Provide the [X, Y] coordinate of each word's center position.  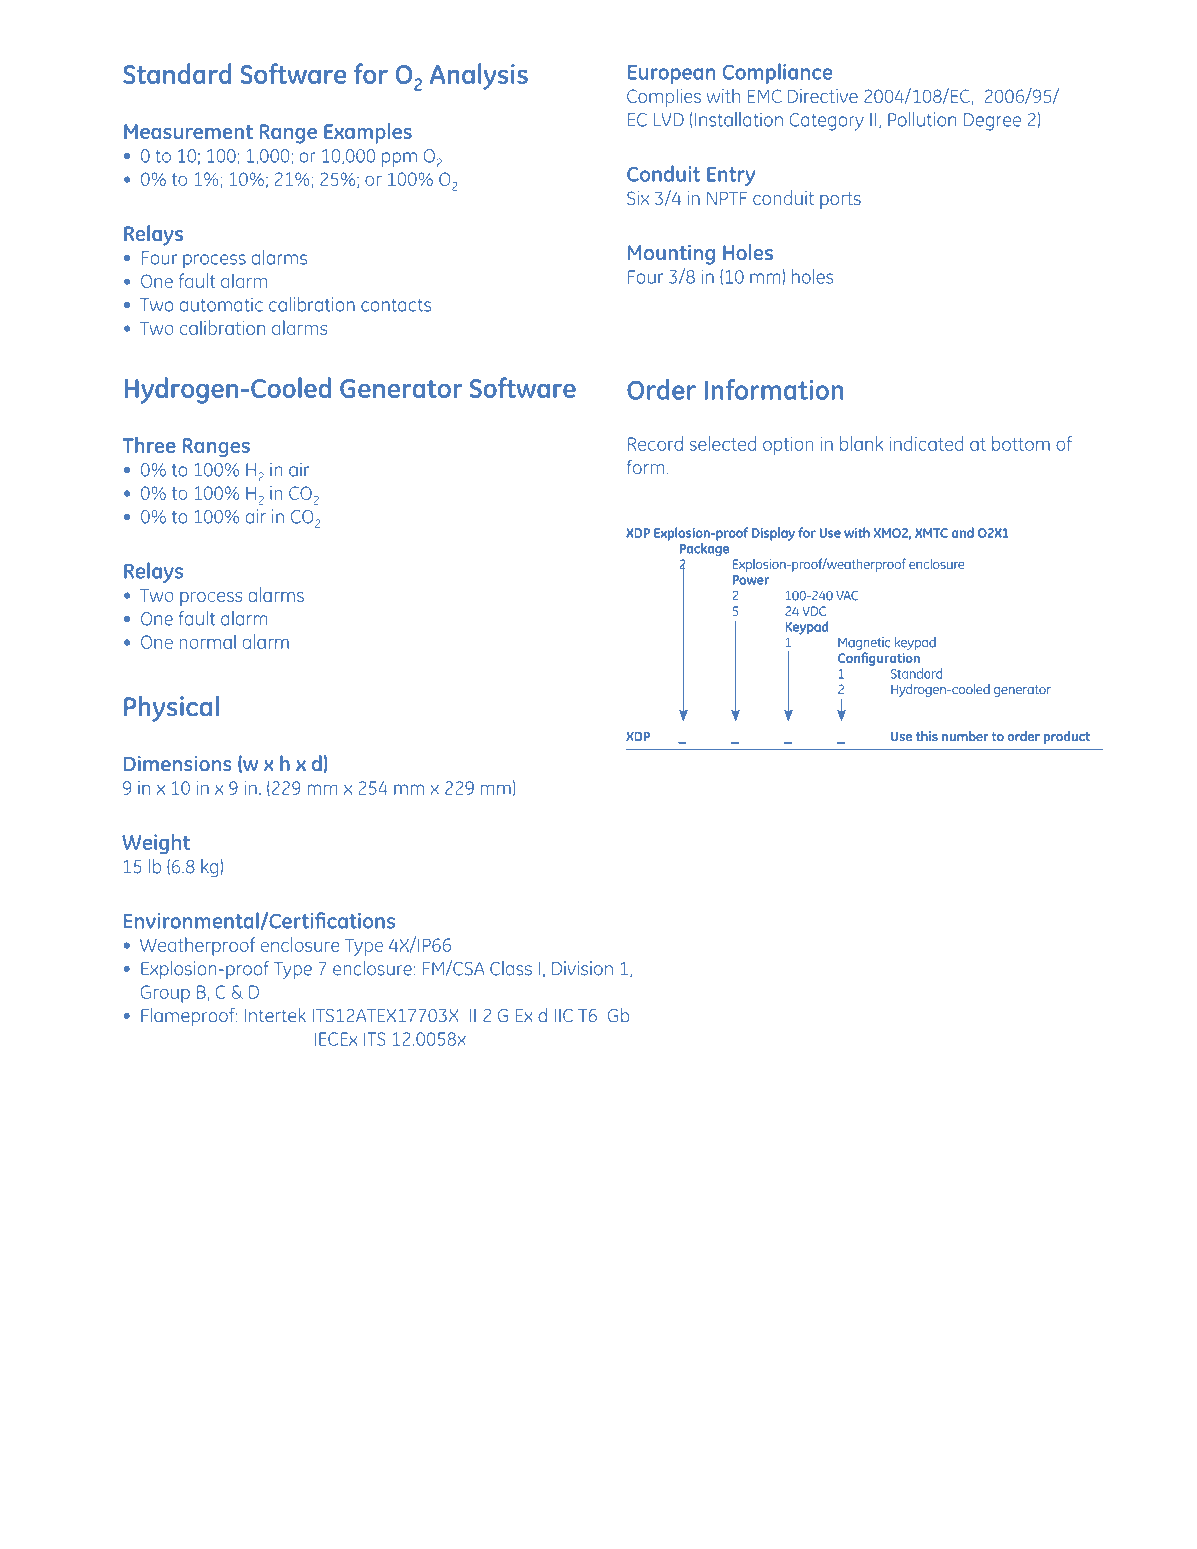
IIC [563, 1016]
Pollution [922, 119]
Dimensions [178, 764]
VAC [847, 596]
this [927, 736]
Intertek [275, 1015]
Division [582, 968]
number [965, 736]
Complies [664, 97]
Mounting [671, 255]
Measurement [188, 131]
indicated [926, 443]
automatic [221, 304]
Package [704, 549]
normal [207, 641]
